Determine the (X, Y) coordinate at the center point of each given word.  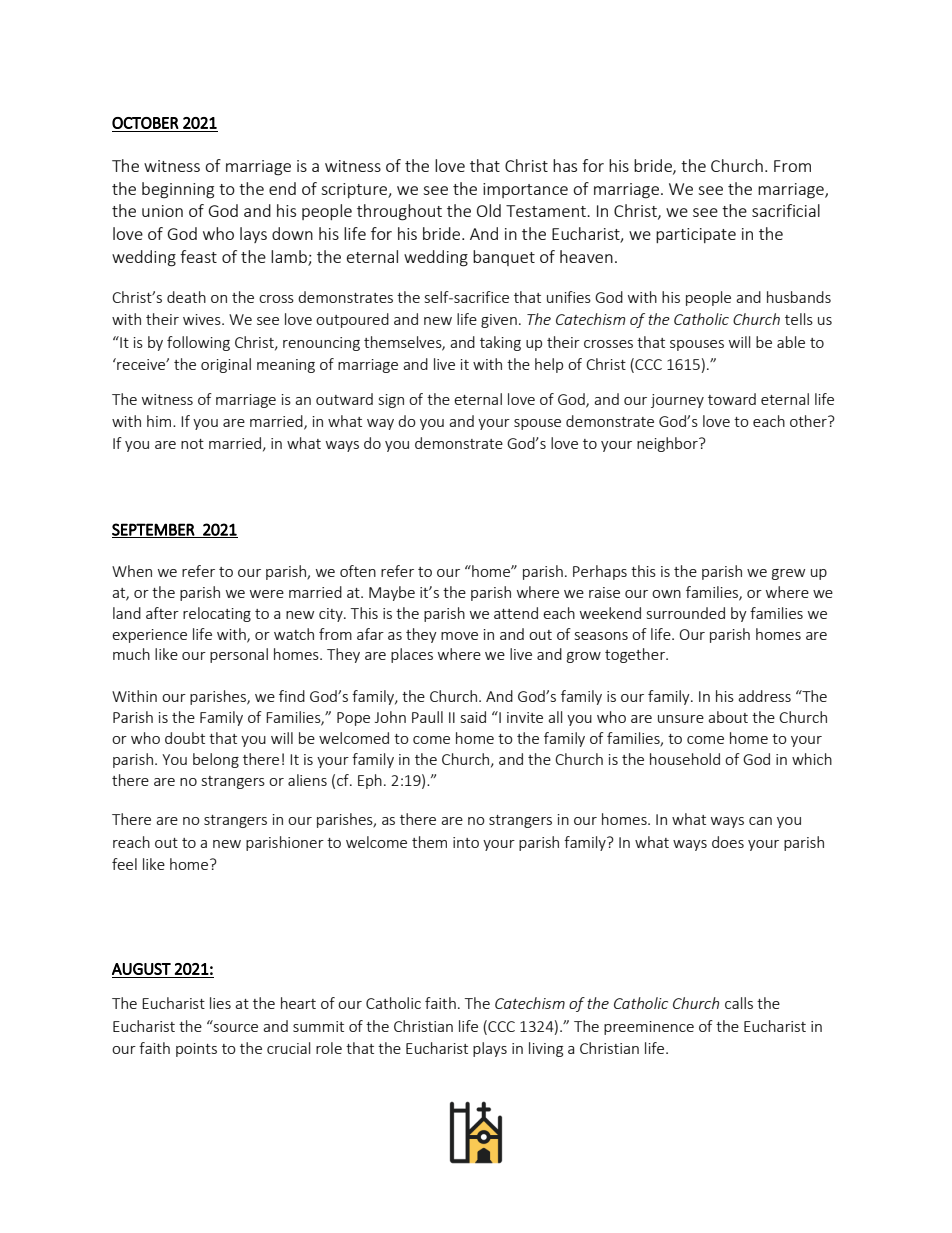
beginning (178, 190)
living (546, 1049)
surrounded (686, 613)
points (196, 1050)
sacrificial (786, 210)
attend (516, 613)
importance (525, 190)
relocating (217, 614)
